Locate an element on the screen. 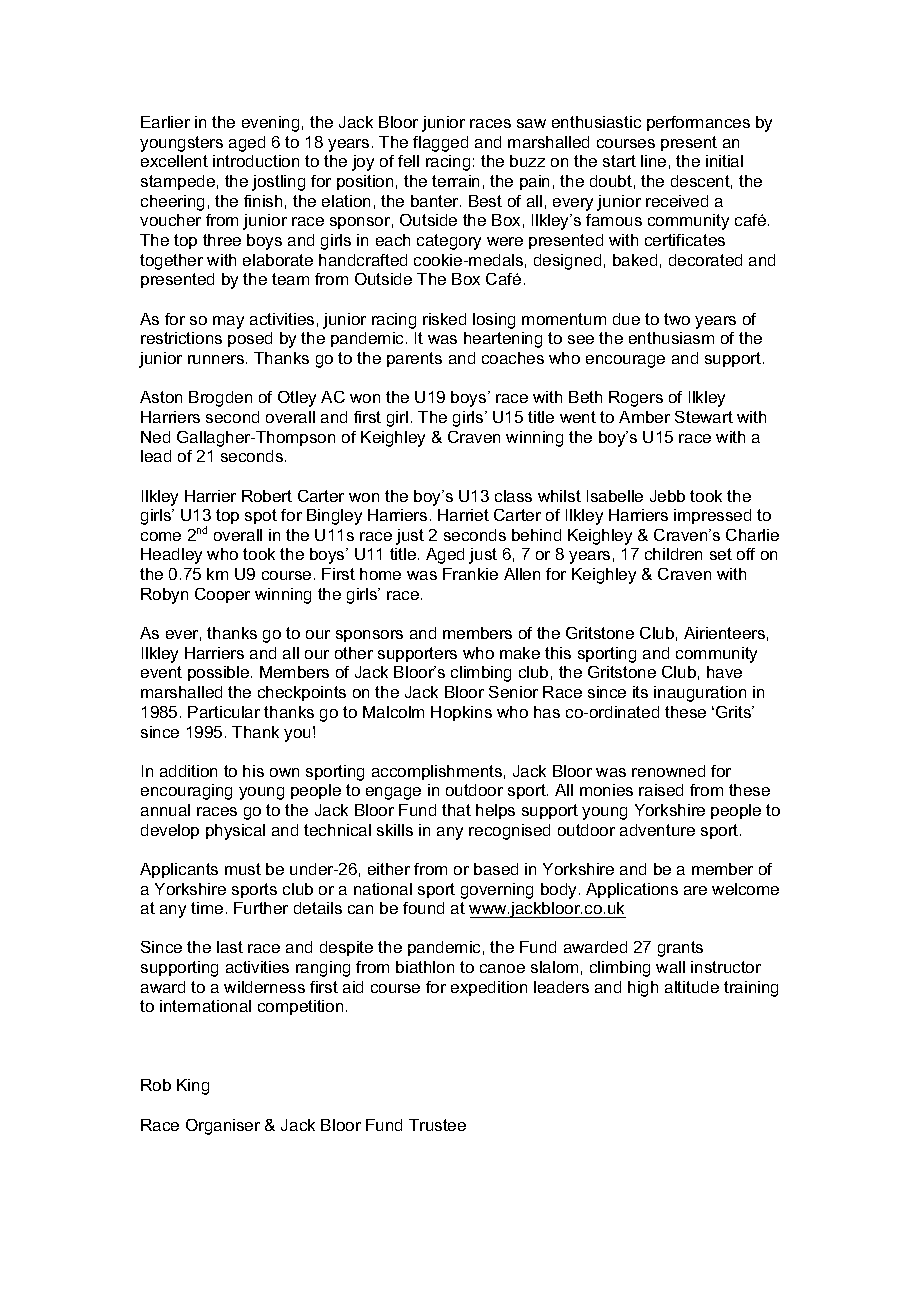 This screenshot has width=924, height=1308. Particular is located at coordinates (224, 712).
